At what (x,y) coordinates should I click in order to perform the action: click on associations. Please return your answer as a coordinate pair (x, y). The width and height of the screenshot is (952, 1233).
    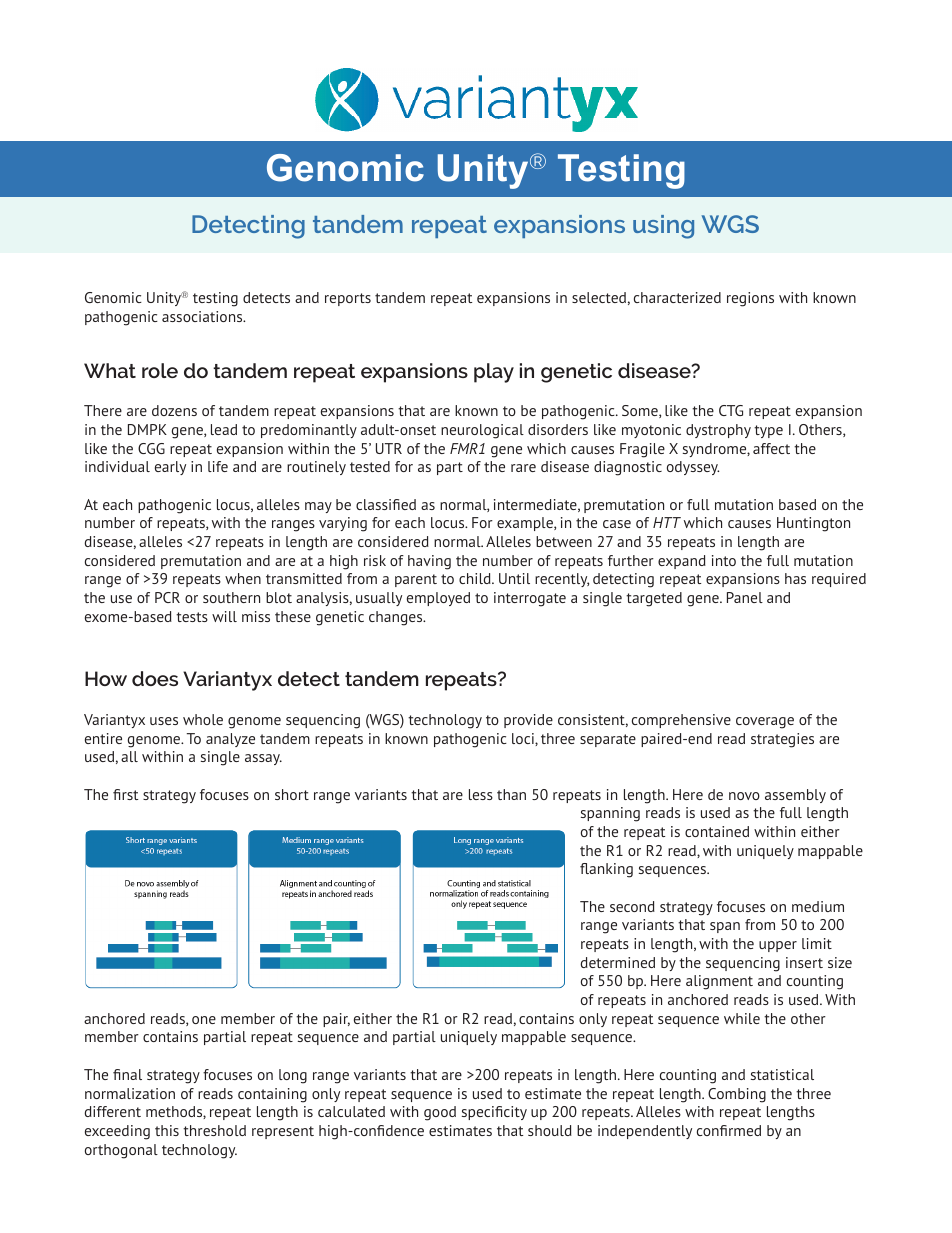
    Looking at the image, I should click on (203, 316).
